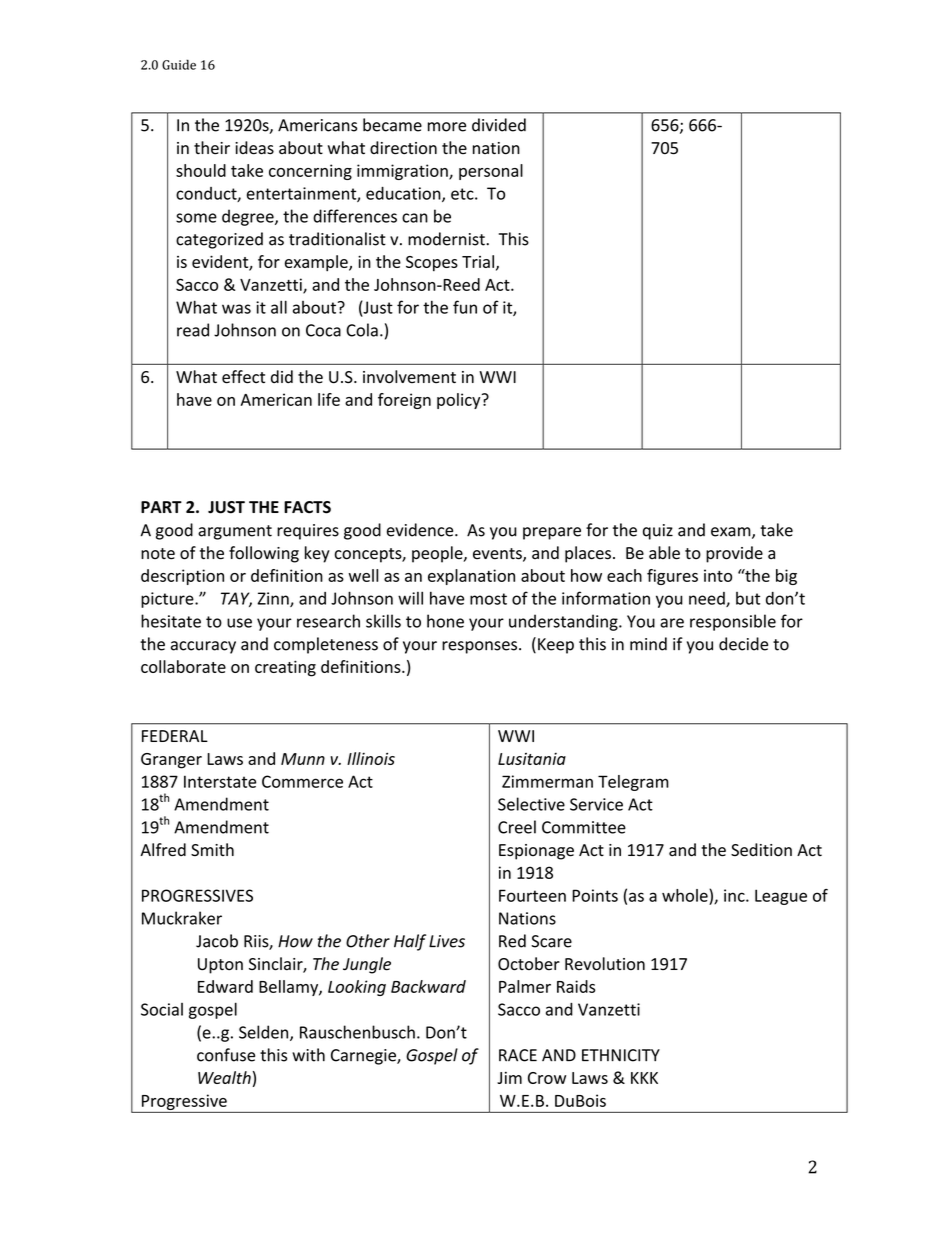 Image resolution: width=952 pixels, height=1233 pixels. Describe the element at coordinates (226, 1055) in the screenshot. I see `confuse` at that location.
